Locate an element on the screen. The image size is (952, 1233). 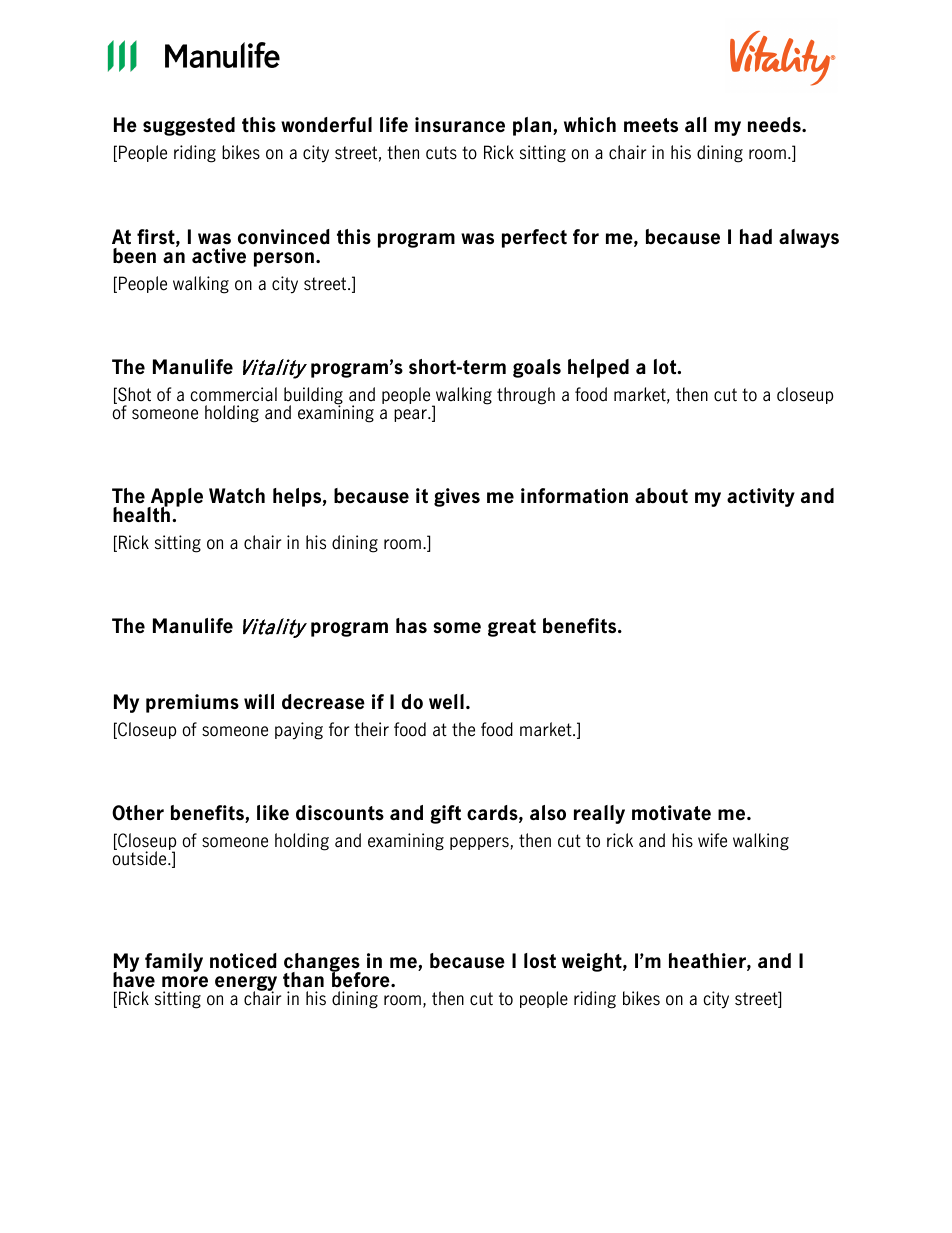
gives is located at coordinates (457, 497).
